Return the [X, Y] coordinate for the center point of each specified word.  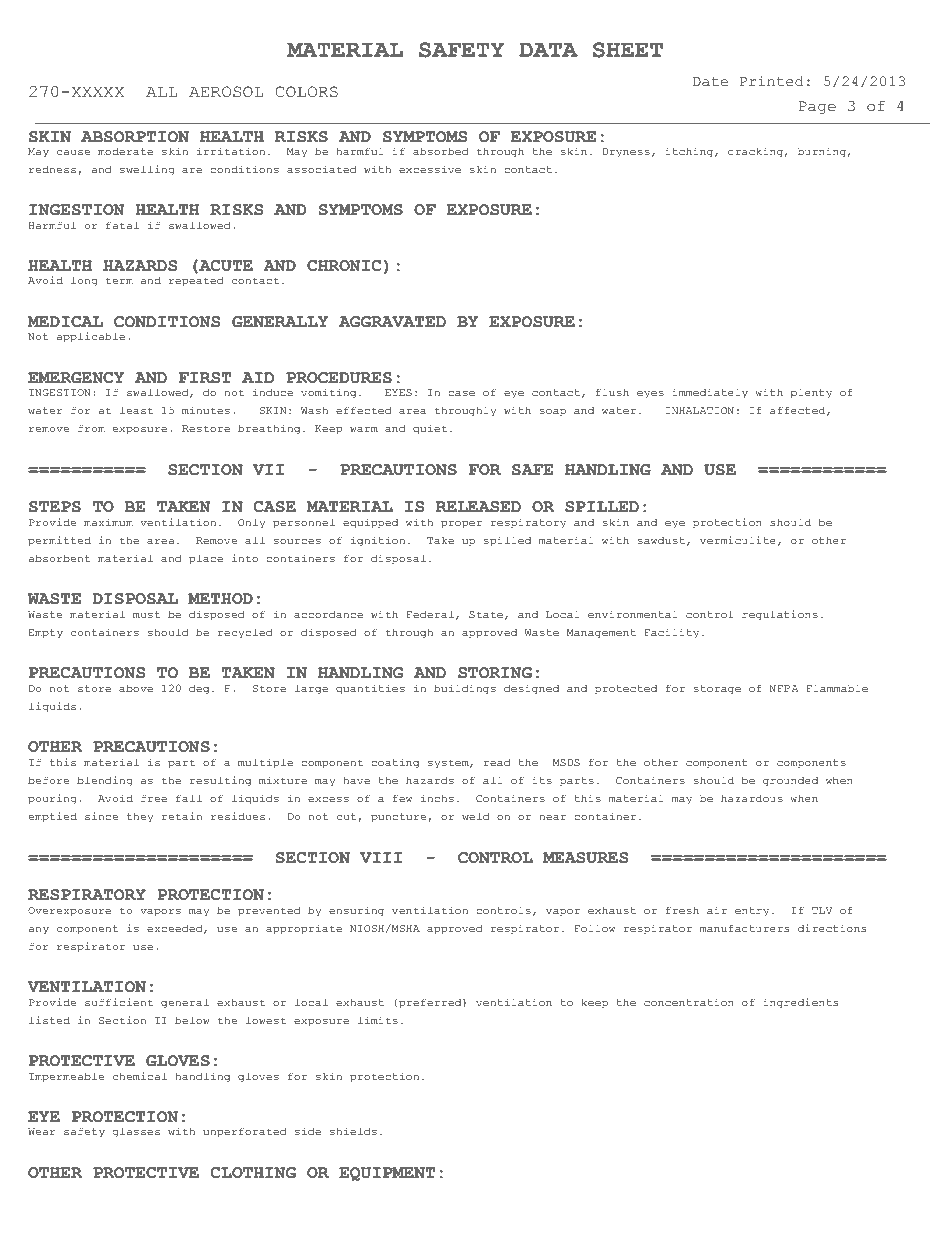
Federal [430, 614]
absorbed [441, 151]
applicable [91, 337]
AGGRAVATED [392, 322]
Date [710, 82]
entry [752, 912]
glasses [136, 1132]
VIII [381, 857]
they [140, 818]
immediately [710, 393]
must [146, 614]
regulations [780, 615]
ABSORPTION [135, 137]
